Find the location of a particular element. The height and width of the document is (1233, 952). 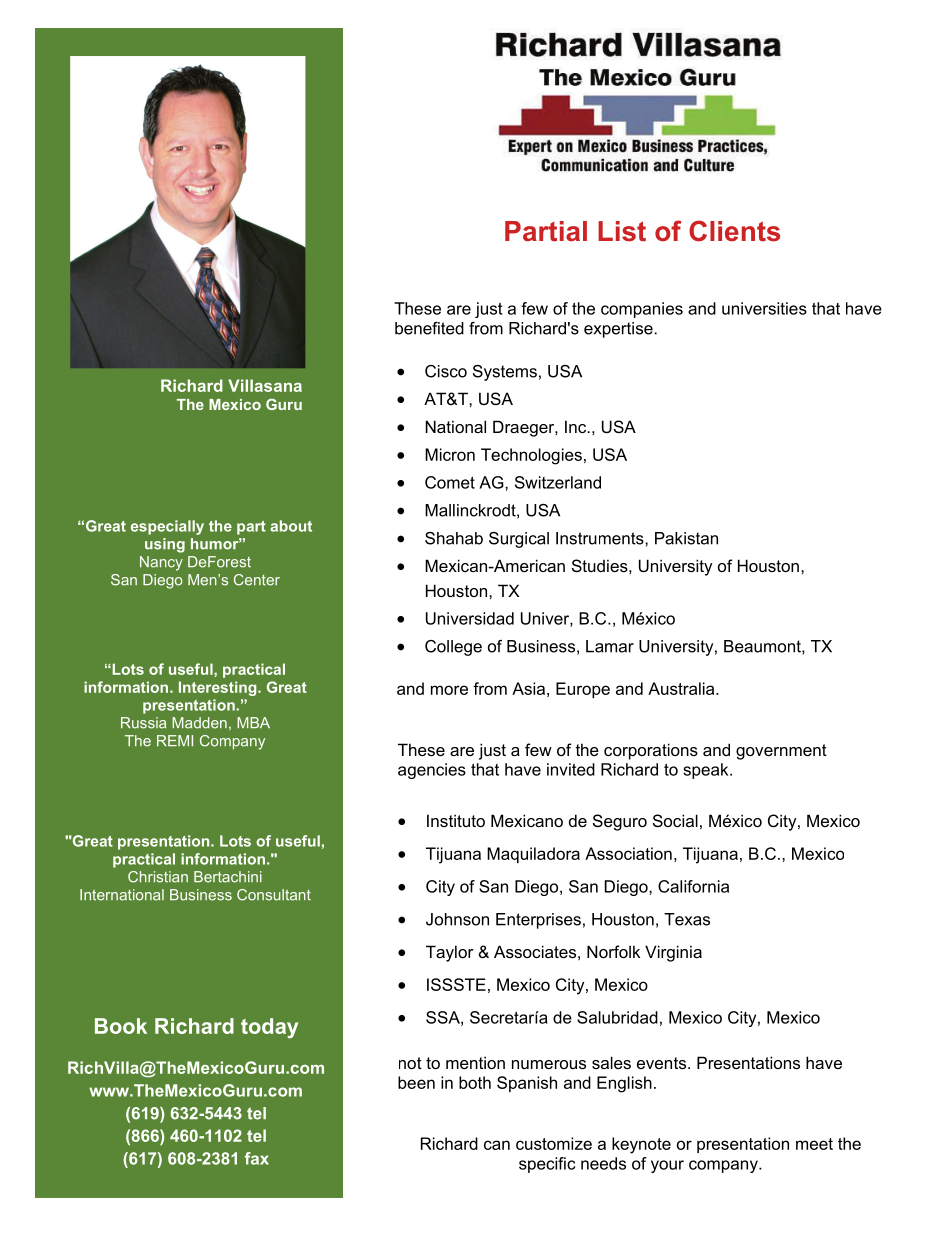

Interesting is located at coordinates (219, 688).
